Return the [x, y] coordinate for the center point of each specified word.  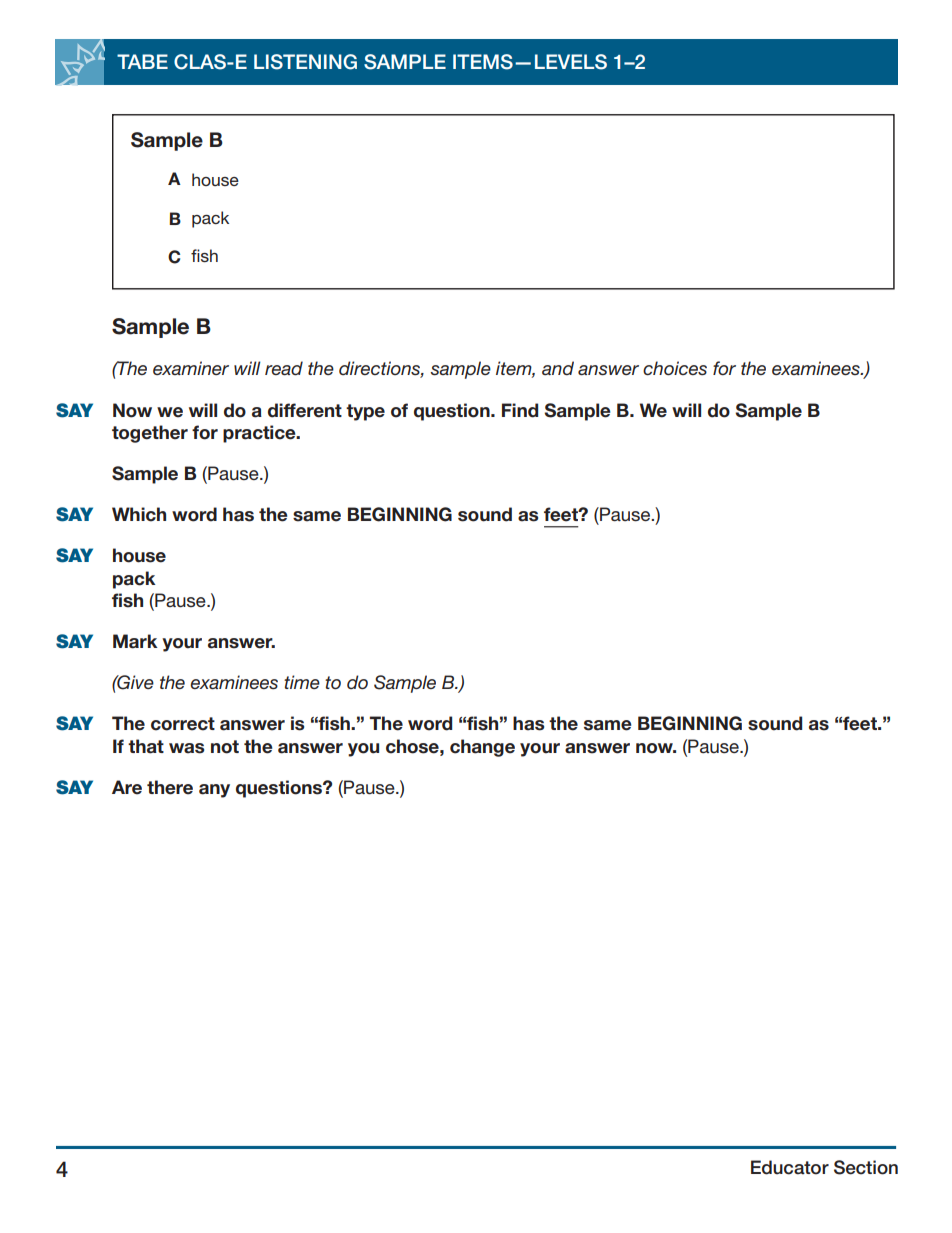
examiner [191, 368]
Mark [135, 641]
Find [520, 410]
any [214, 791]
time [302, 682]
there [170, 787]
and [558, 368]
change [482, 748]
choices [675, 368]
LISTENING [305, 62]
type [365, 412]
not [225, 747]
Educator [790, 1167]
